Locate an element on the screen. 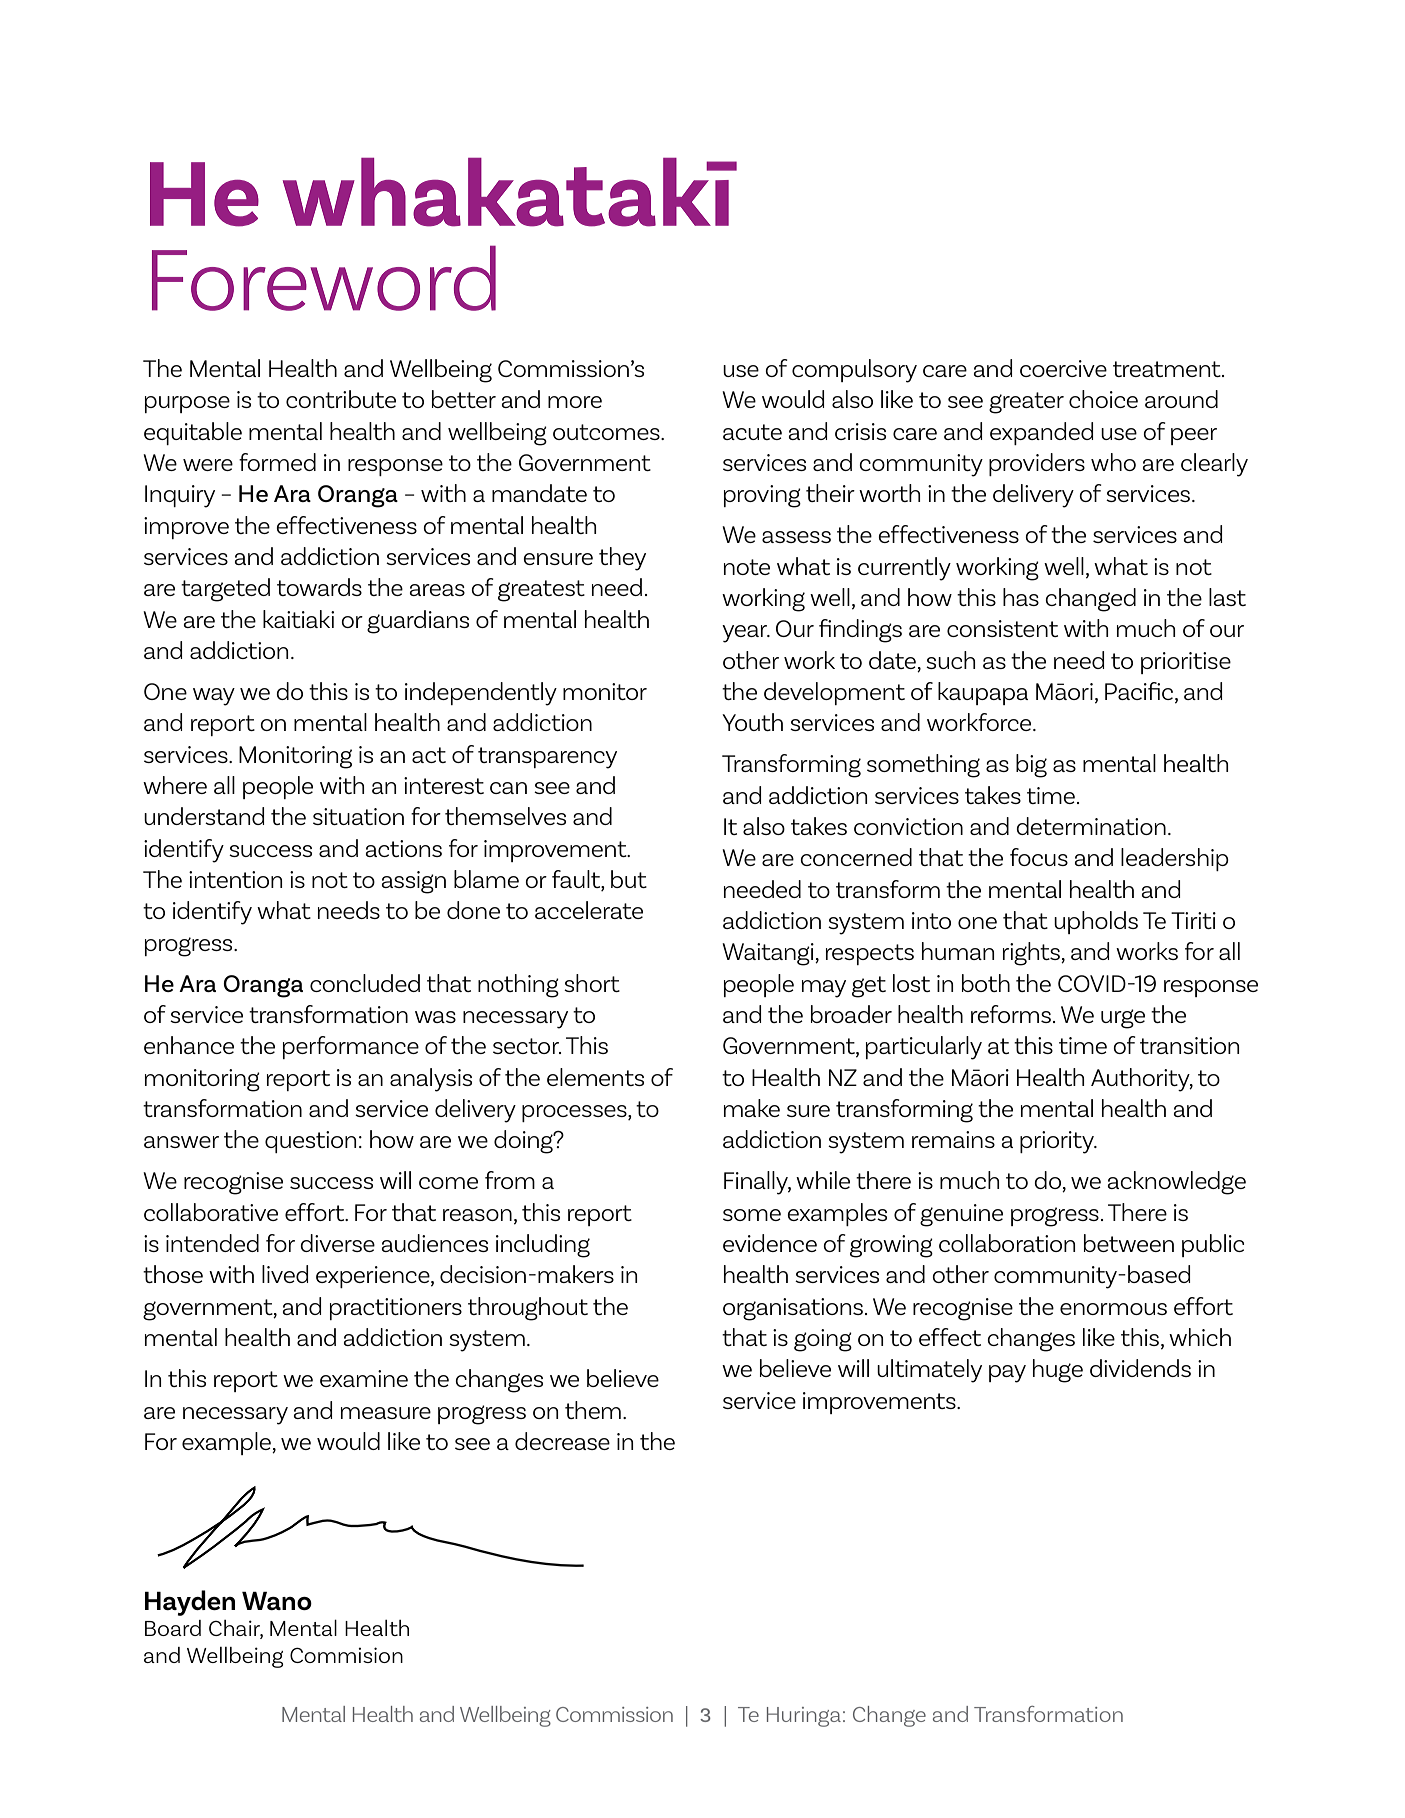 This screenshot has height=1818, width=1405. Foreword is located at coordinates (324, 278).
